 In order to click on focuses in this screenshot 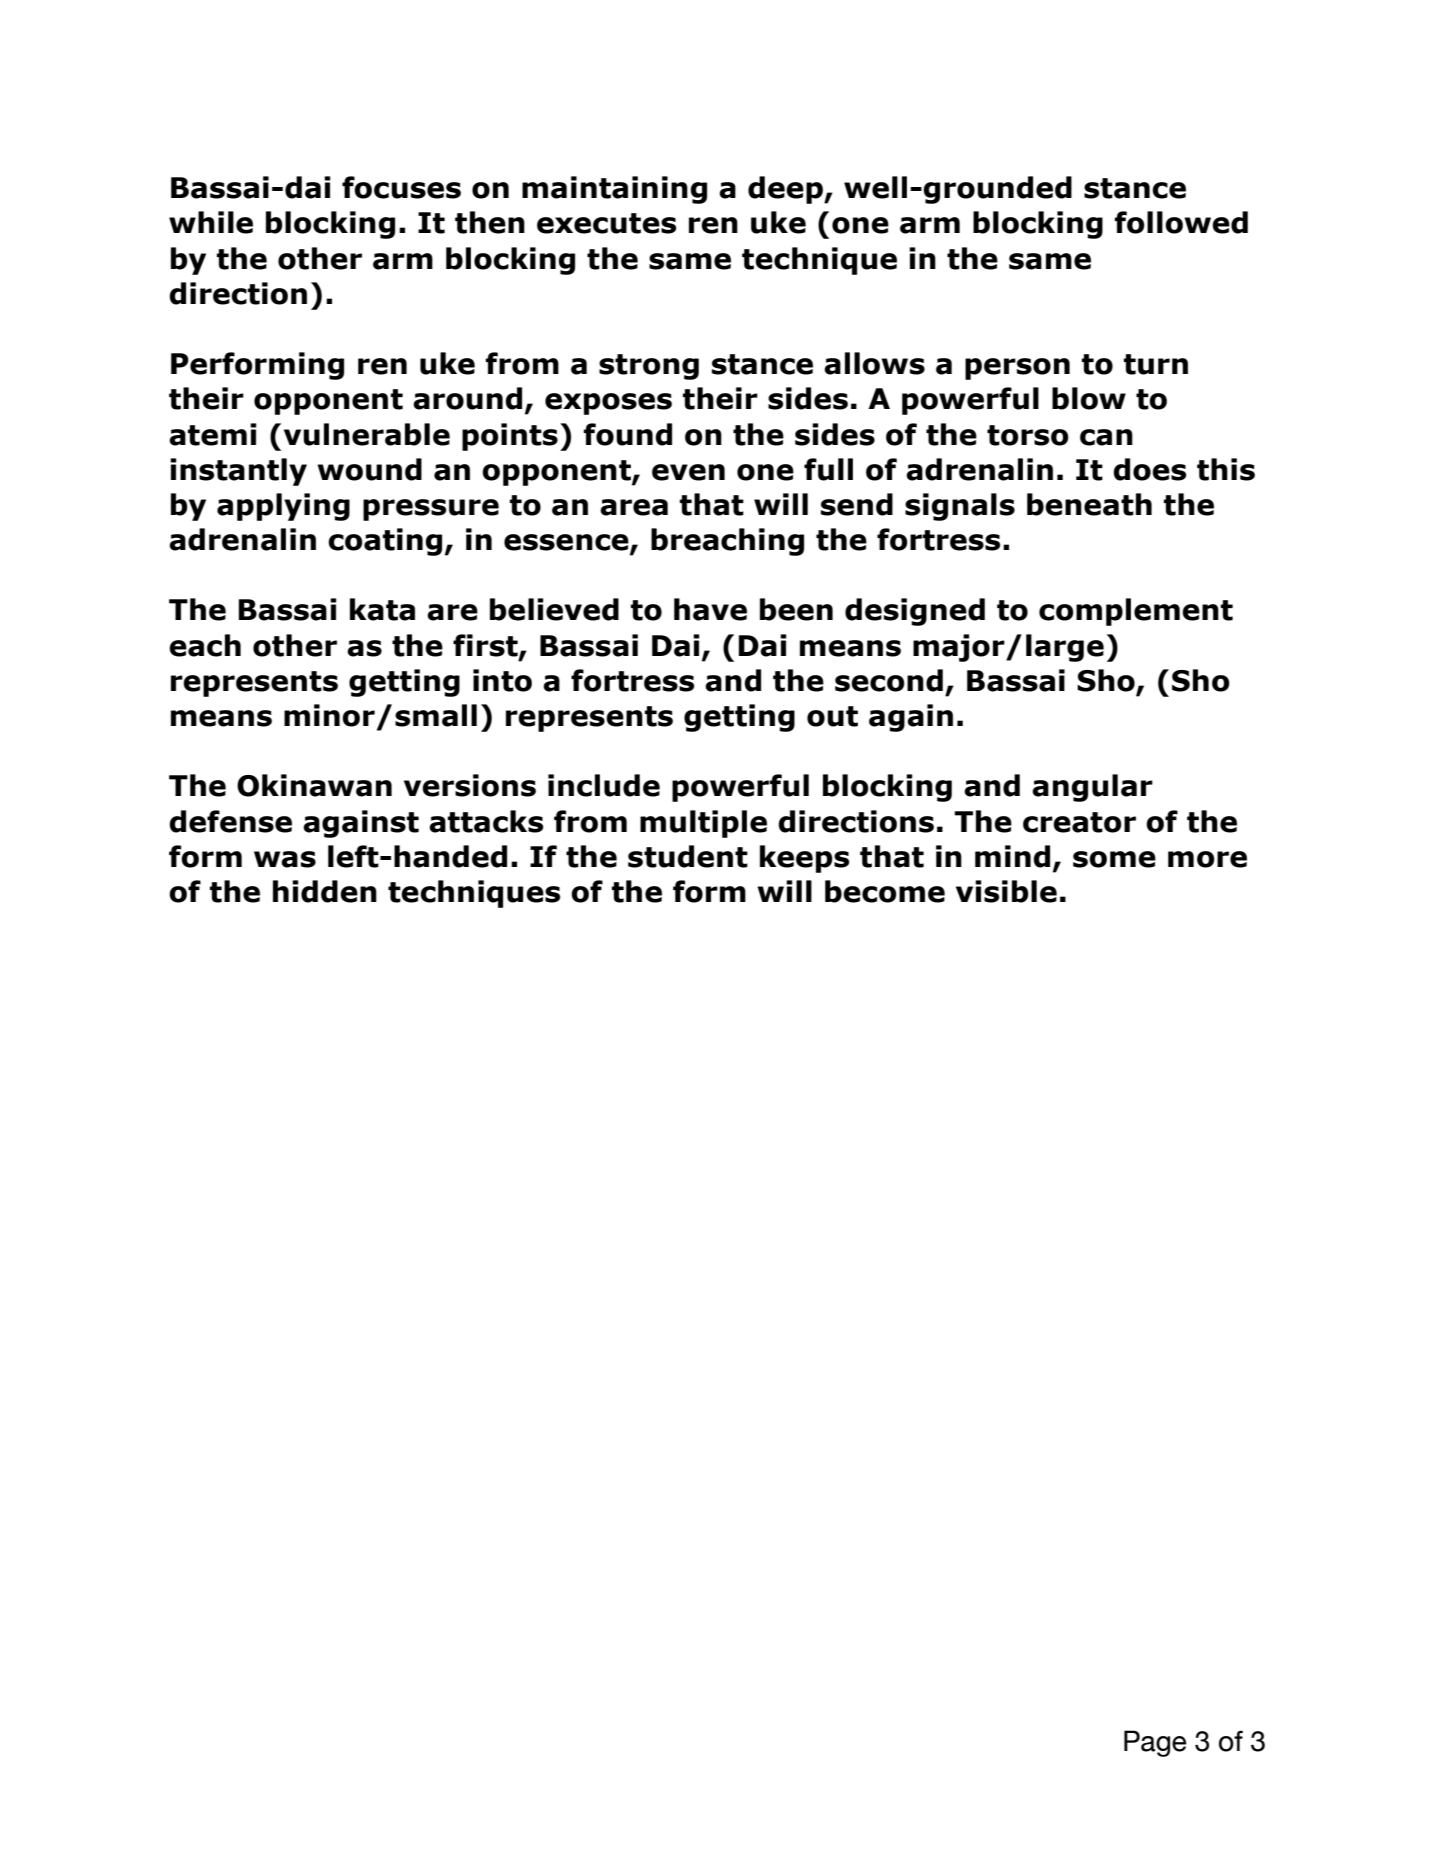, I will do `click(401, 187)`.
